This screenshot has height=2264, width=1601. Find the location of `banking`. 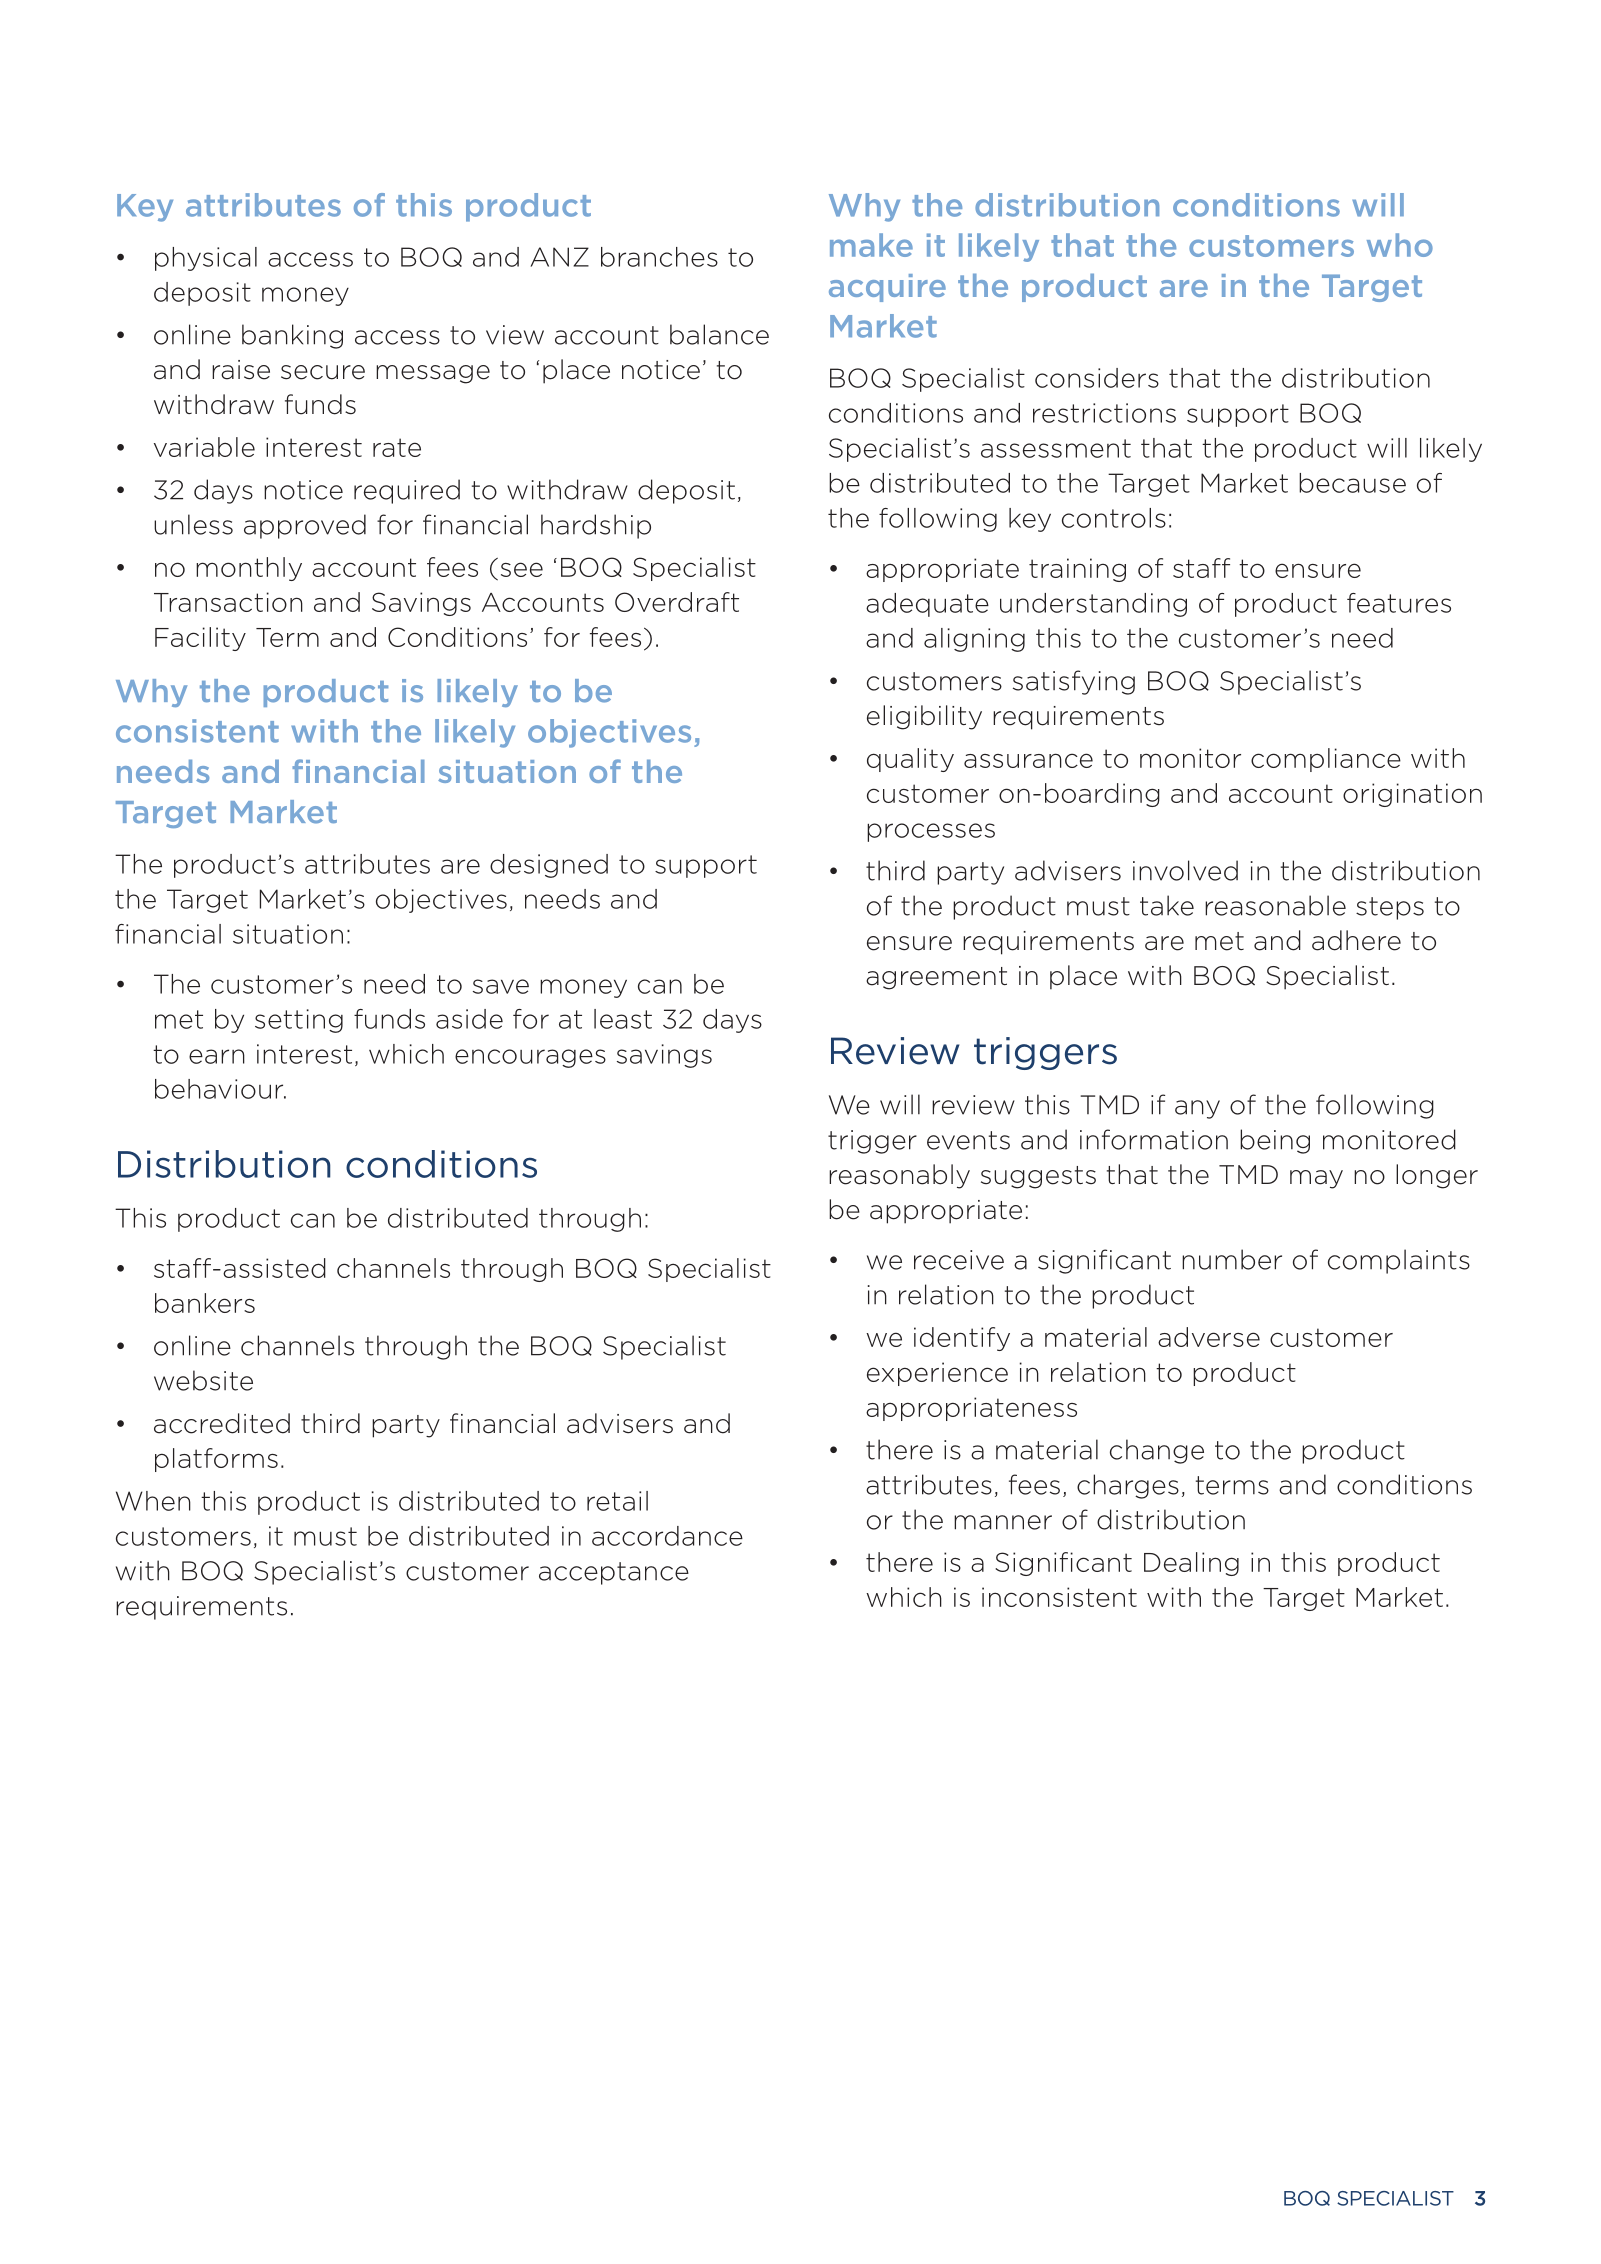

banking is located at coordinates (292, 336).
